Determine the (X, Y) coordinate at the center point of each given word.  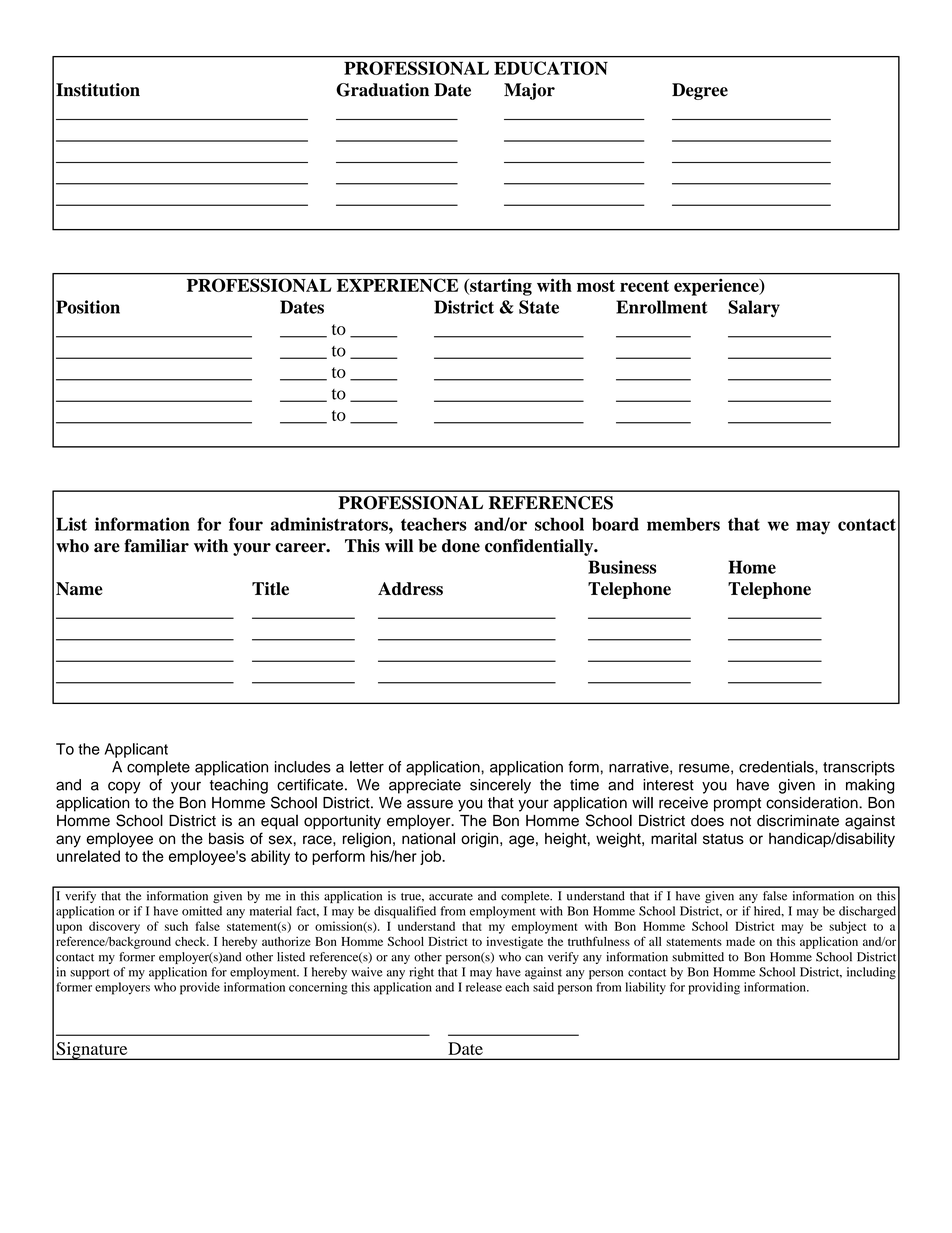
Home (752, 567)
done (461, 546)
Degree (700, 91)
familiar (156, 546)
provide (200, 988)
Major (529, 91)
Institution (98, 90)
